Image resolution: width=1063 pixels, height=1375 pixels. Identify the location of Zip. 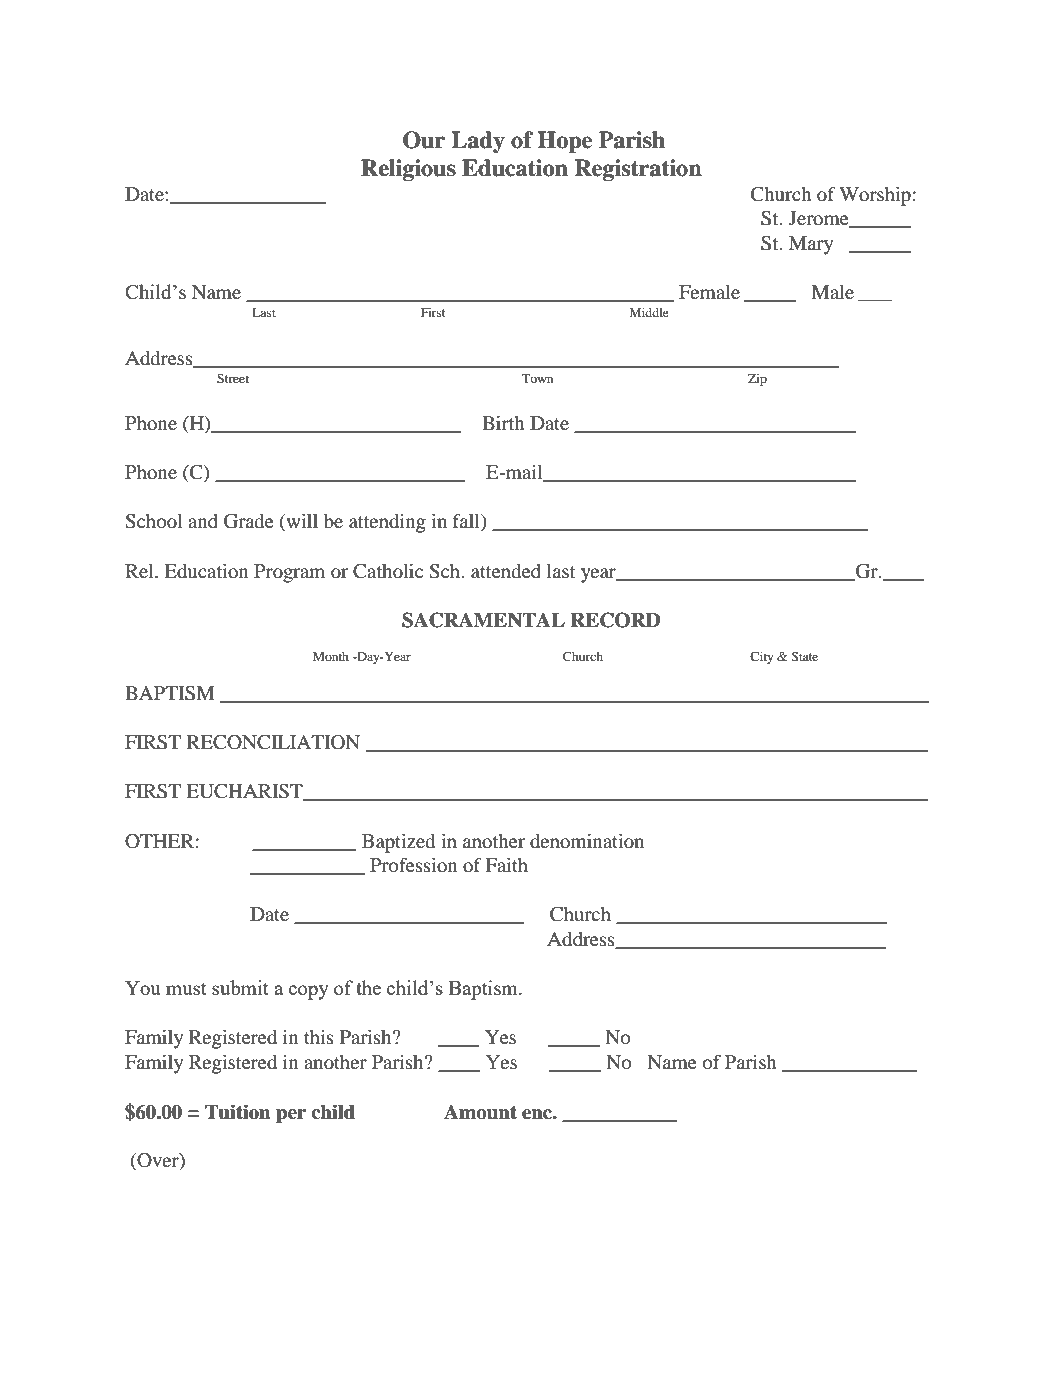
(757, 379).
